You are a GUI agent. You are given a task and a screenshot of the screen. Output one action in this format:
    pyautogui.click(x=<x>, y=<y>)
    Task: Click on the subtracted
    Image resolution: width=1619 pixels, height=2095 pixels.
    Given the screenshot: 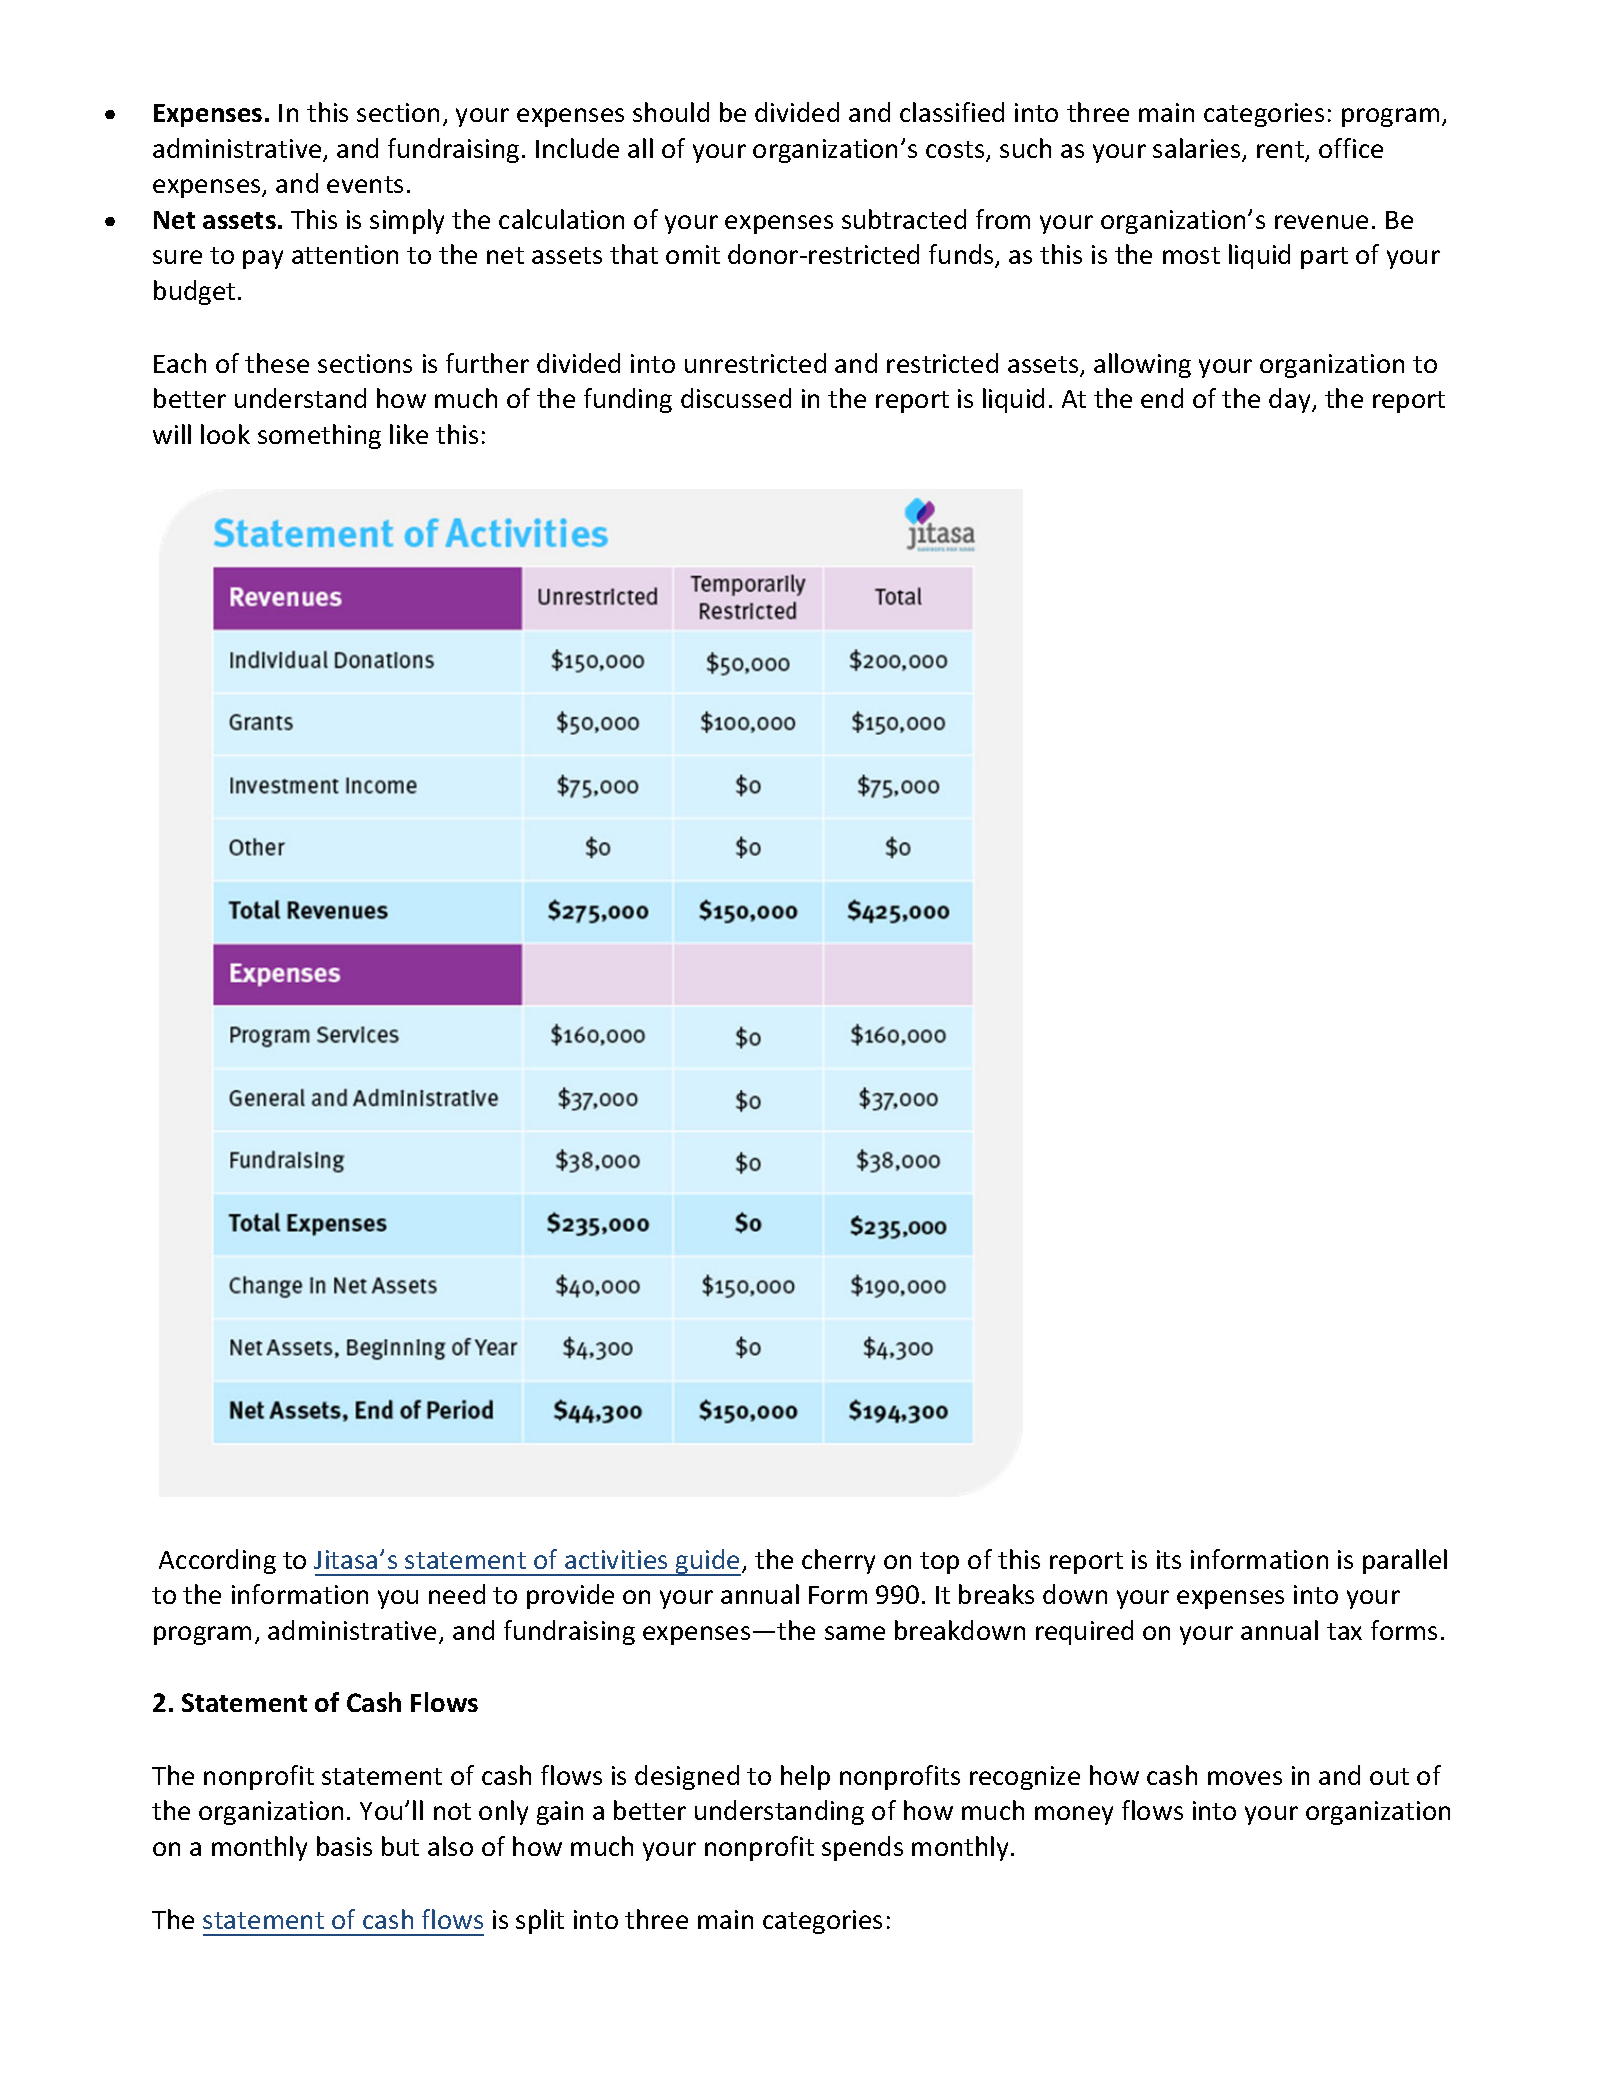 What is the action you would take?
    pyautogui.click(x=904, y=219)
